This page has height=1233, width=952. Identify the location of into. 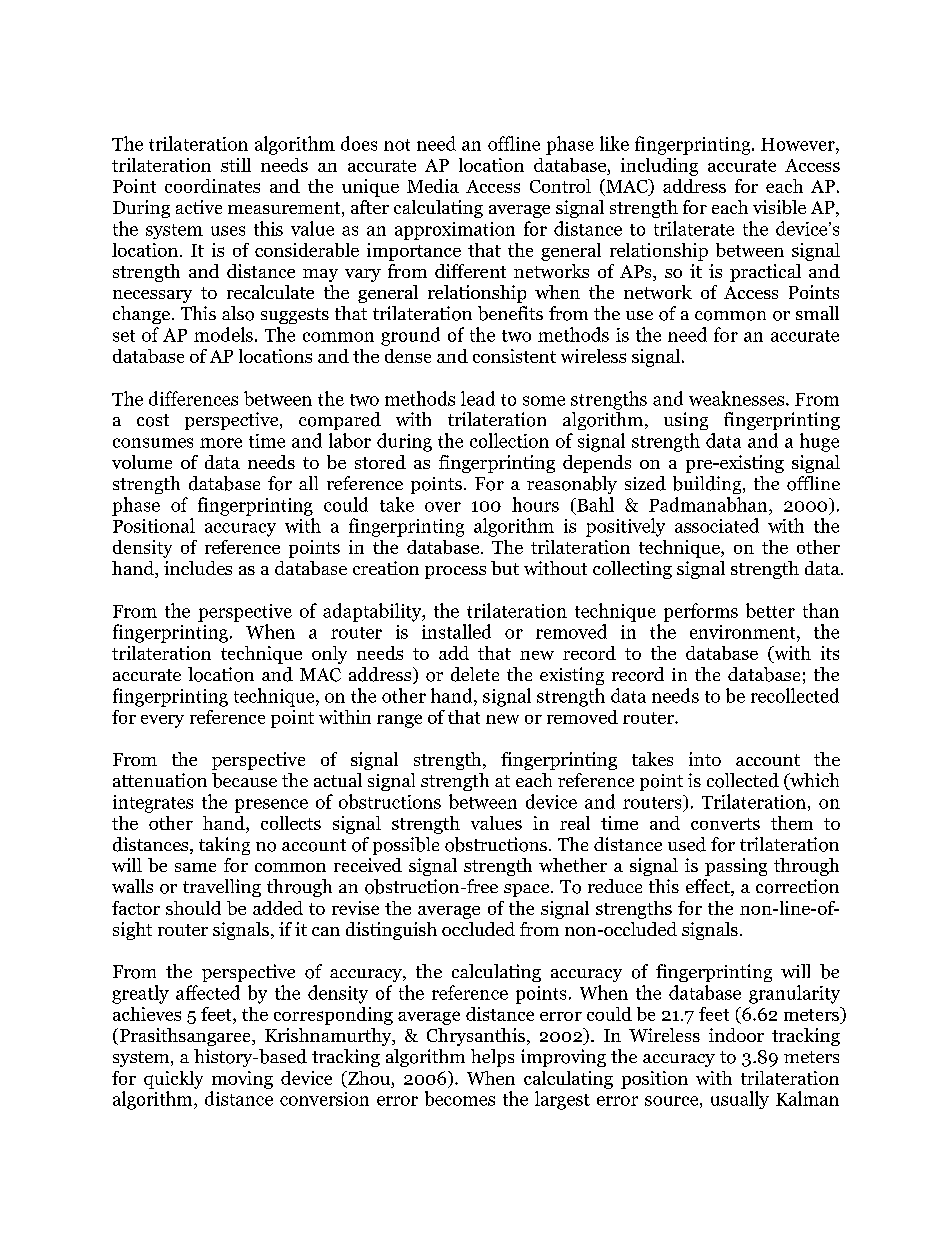
(705, 759).
